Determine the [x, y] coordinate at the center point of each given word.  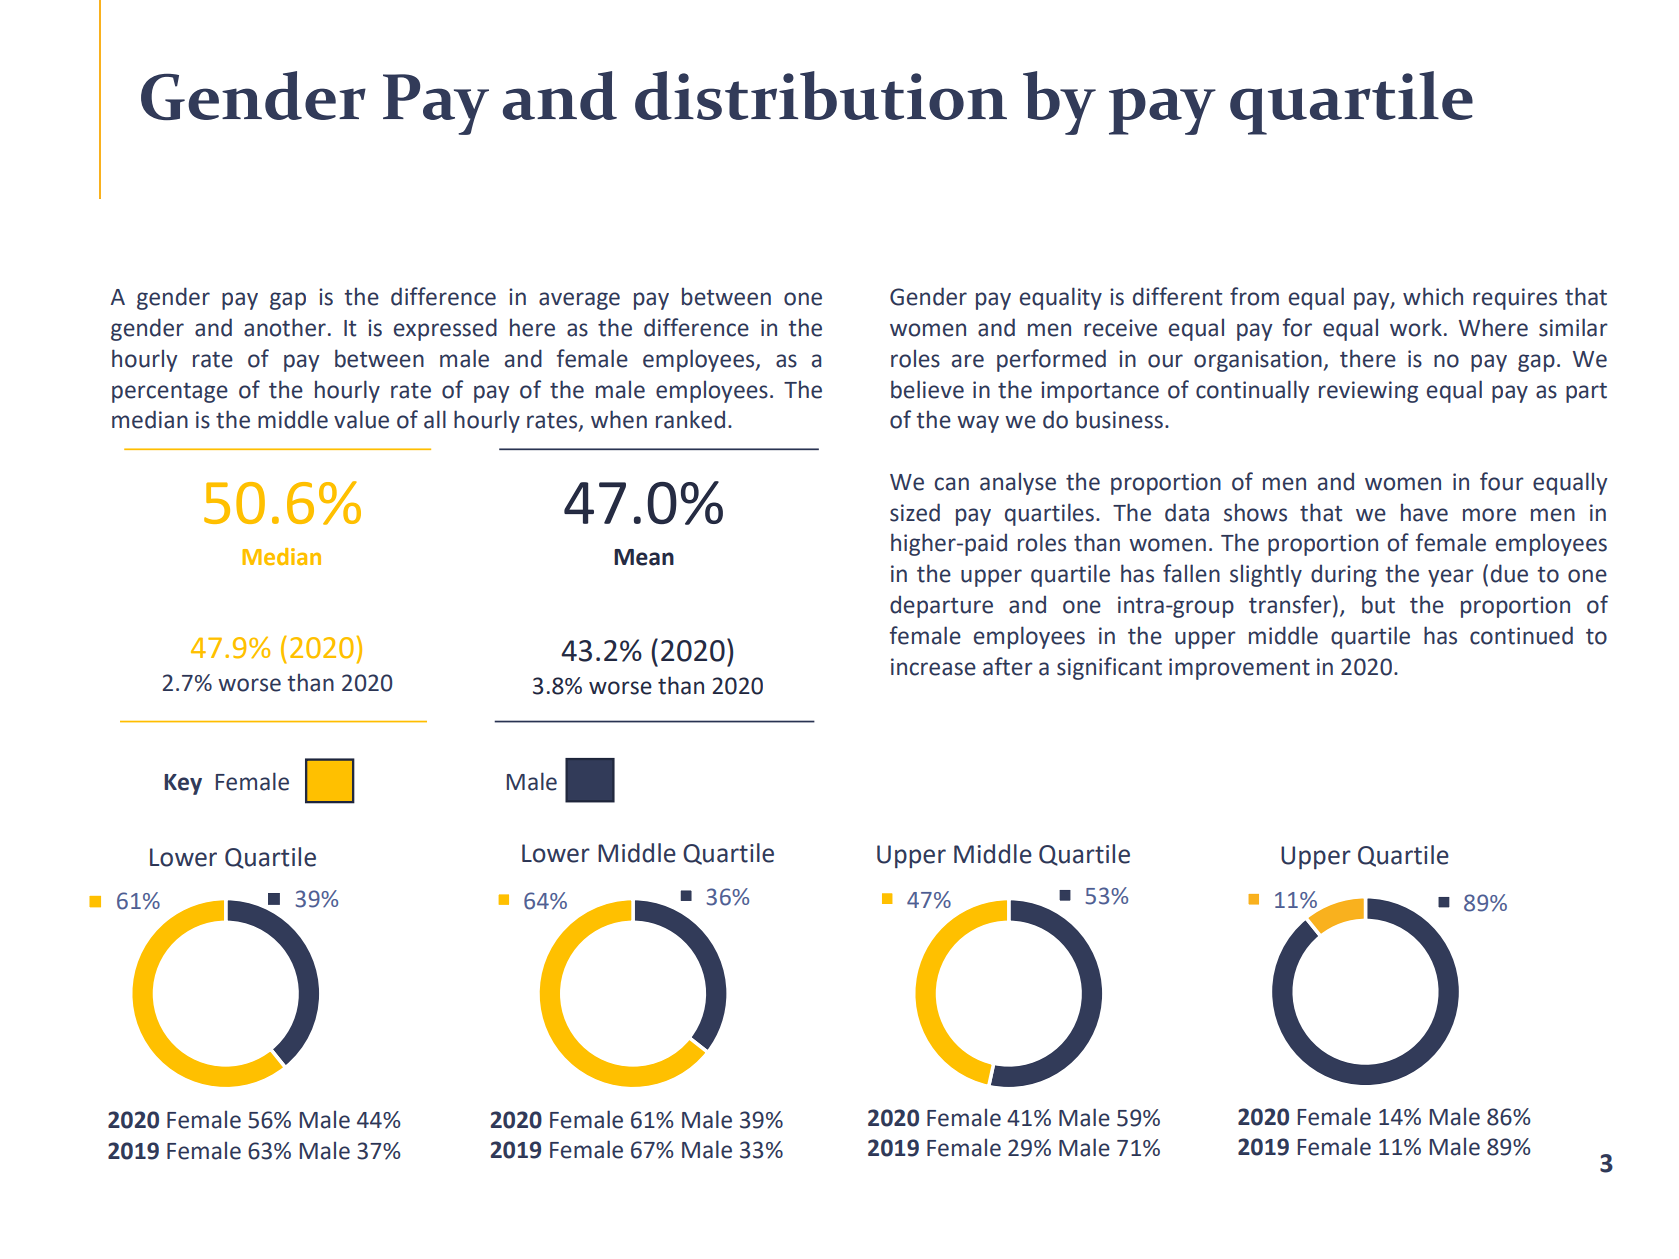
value [361, 419]
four [1502, 481]
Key [183, 784]
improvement [1239, 669]
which [1433, 296]
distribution [821, 95]
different [1177, 296]
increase [933, 667]
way [978, 424]
